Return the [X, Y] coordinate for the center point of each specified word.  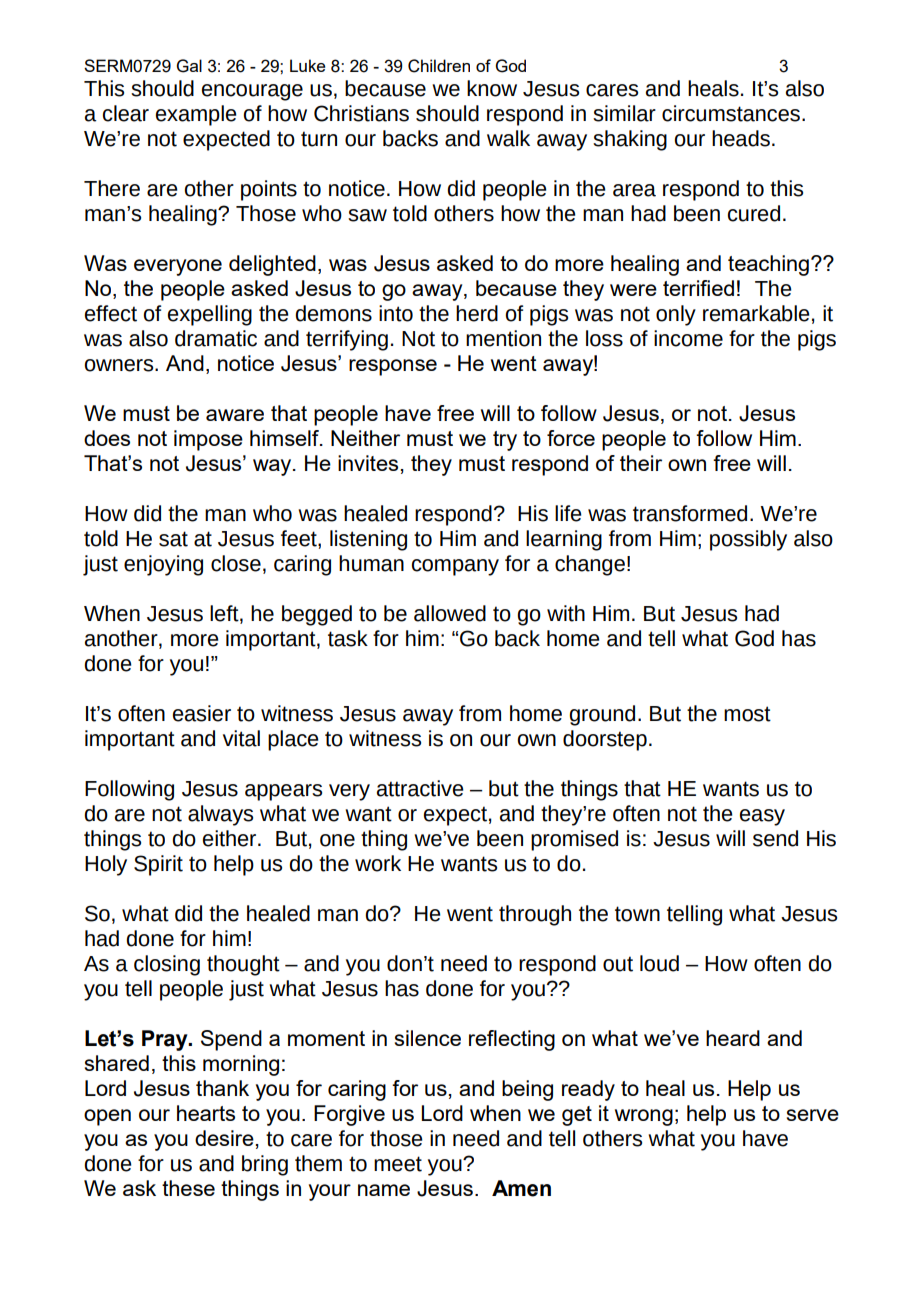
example [196, 115]
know [492, 88]
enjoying [163, 565]
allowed [450, 613]
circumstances [731, 113]
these [188, 1188]
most [747, 714]
